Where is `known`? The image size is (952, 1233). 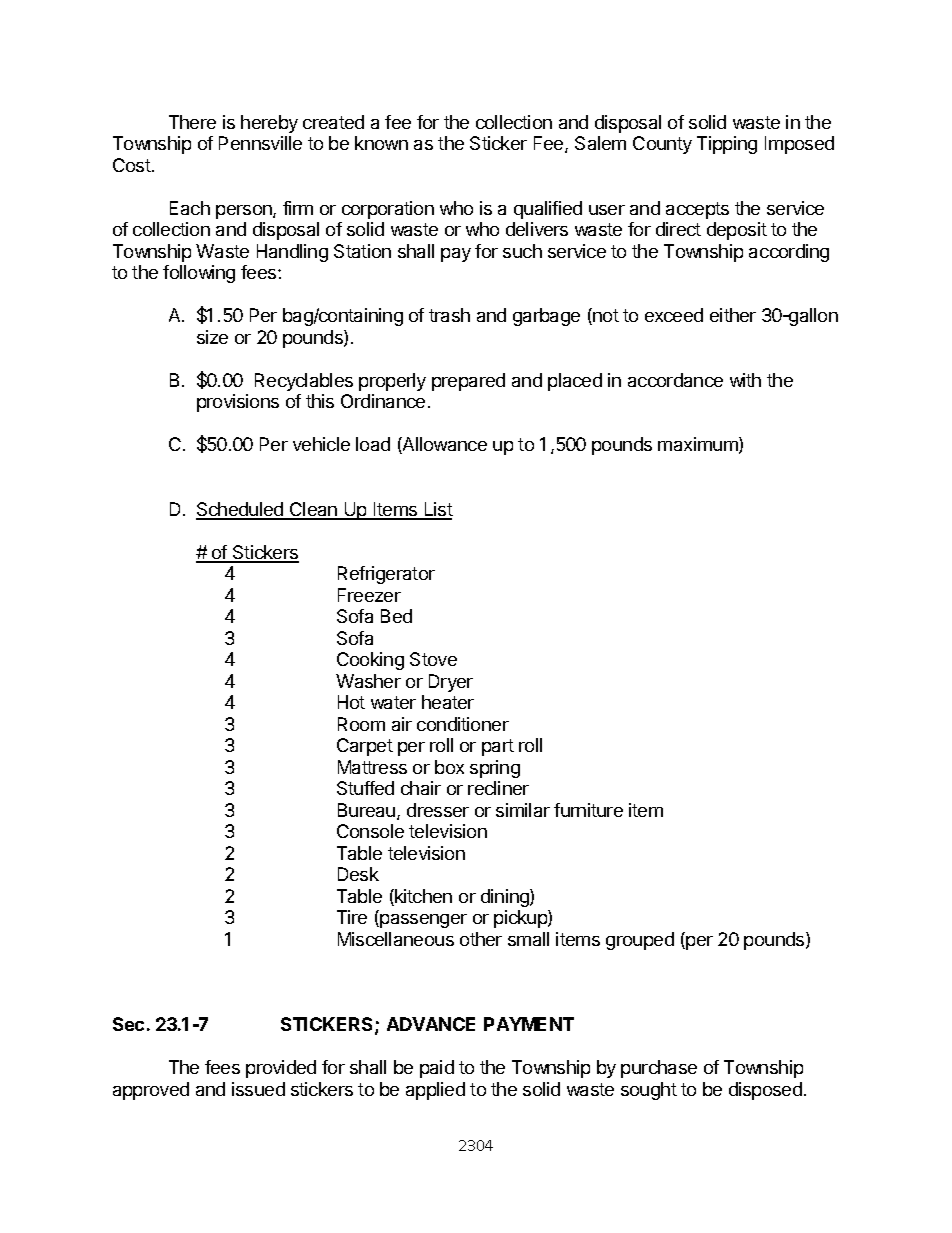
known is located at coordinates (381, 143).
